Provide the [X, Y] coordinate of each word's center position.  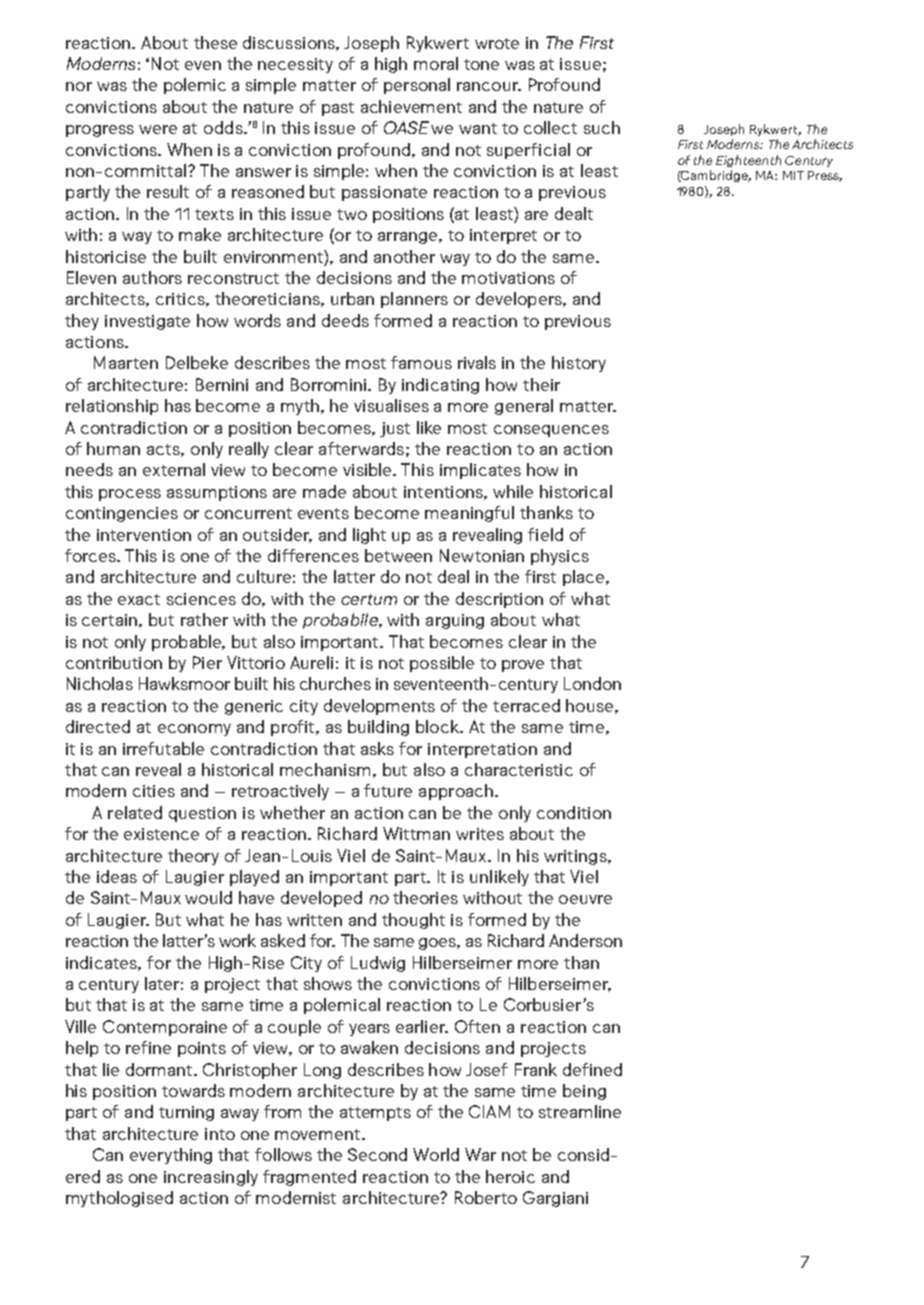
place [585, 578]
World [436, 1154]
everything [171, 1156]
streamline [580, 1111]
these [215, 42]
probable [188, 643]
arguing [455, 621]
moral [436, 63]
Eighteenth [748, 161]
